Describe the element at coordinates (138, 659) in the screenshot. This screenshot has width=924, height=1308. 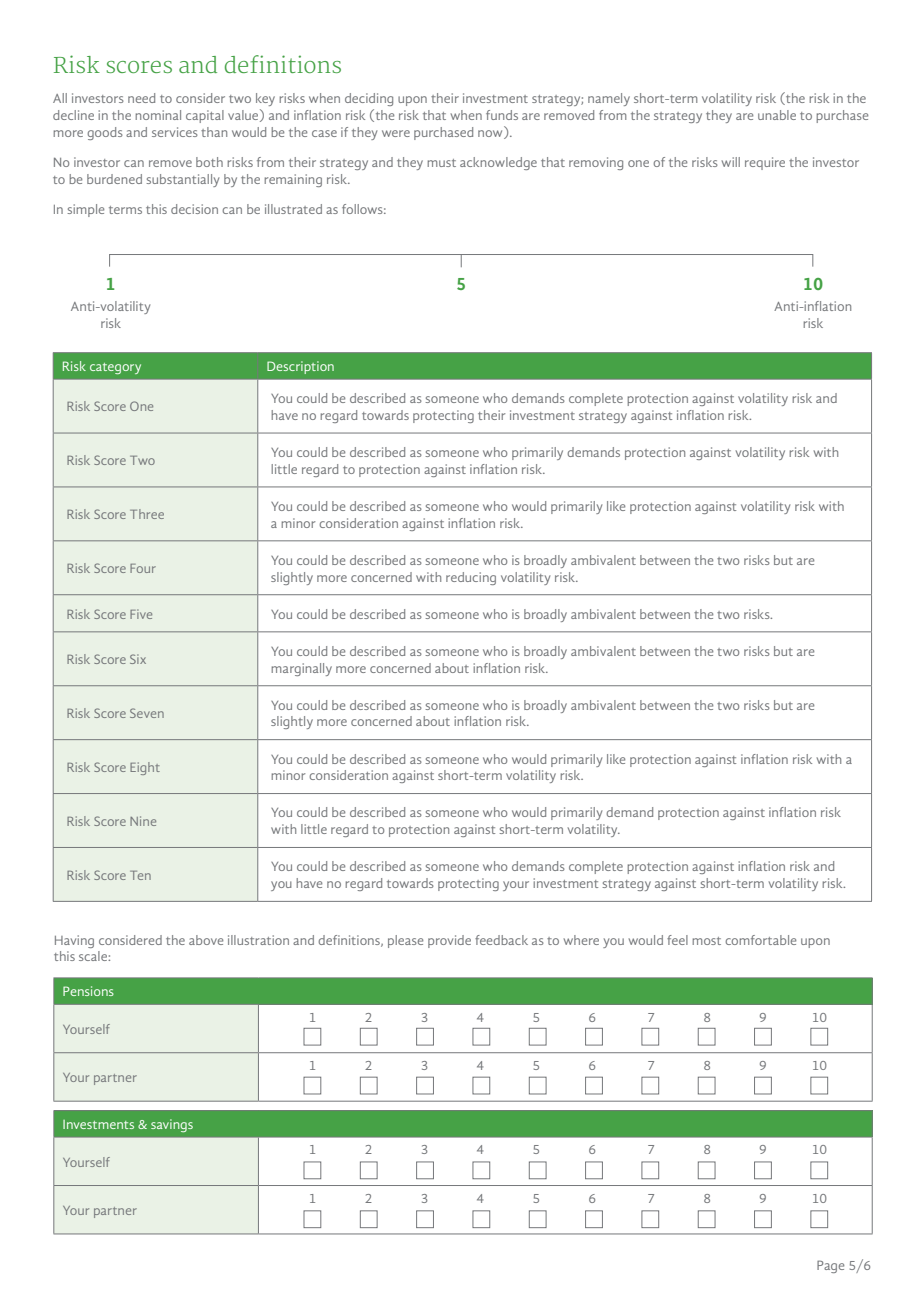
I see `Six` at that location.
